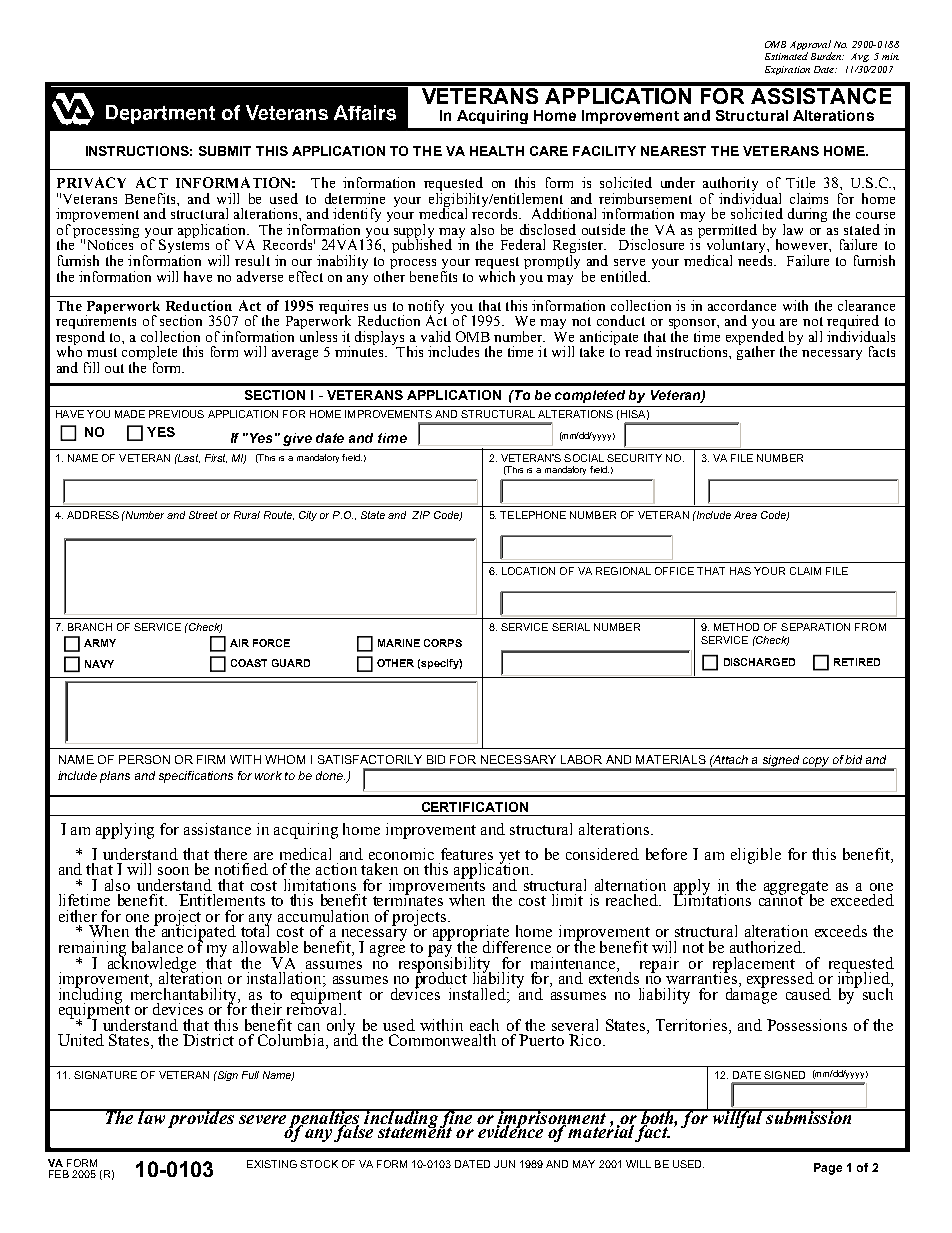 The height and width of the image is (1233, 952). What do you see at coordinates (421, 515) in the image?
I see `ZIP` at bounding box center [421, 515].
